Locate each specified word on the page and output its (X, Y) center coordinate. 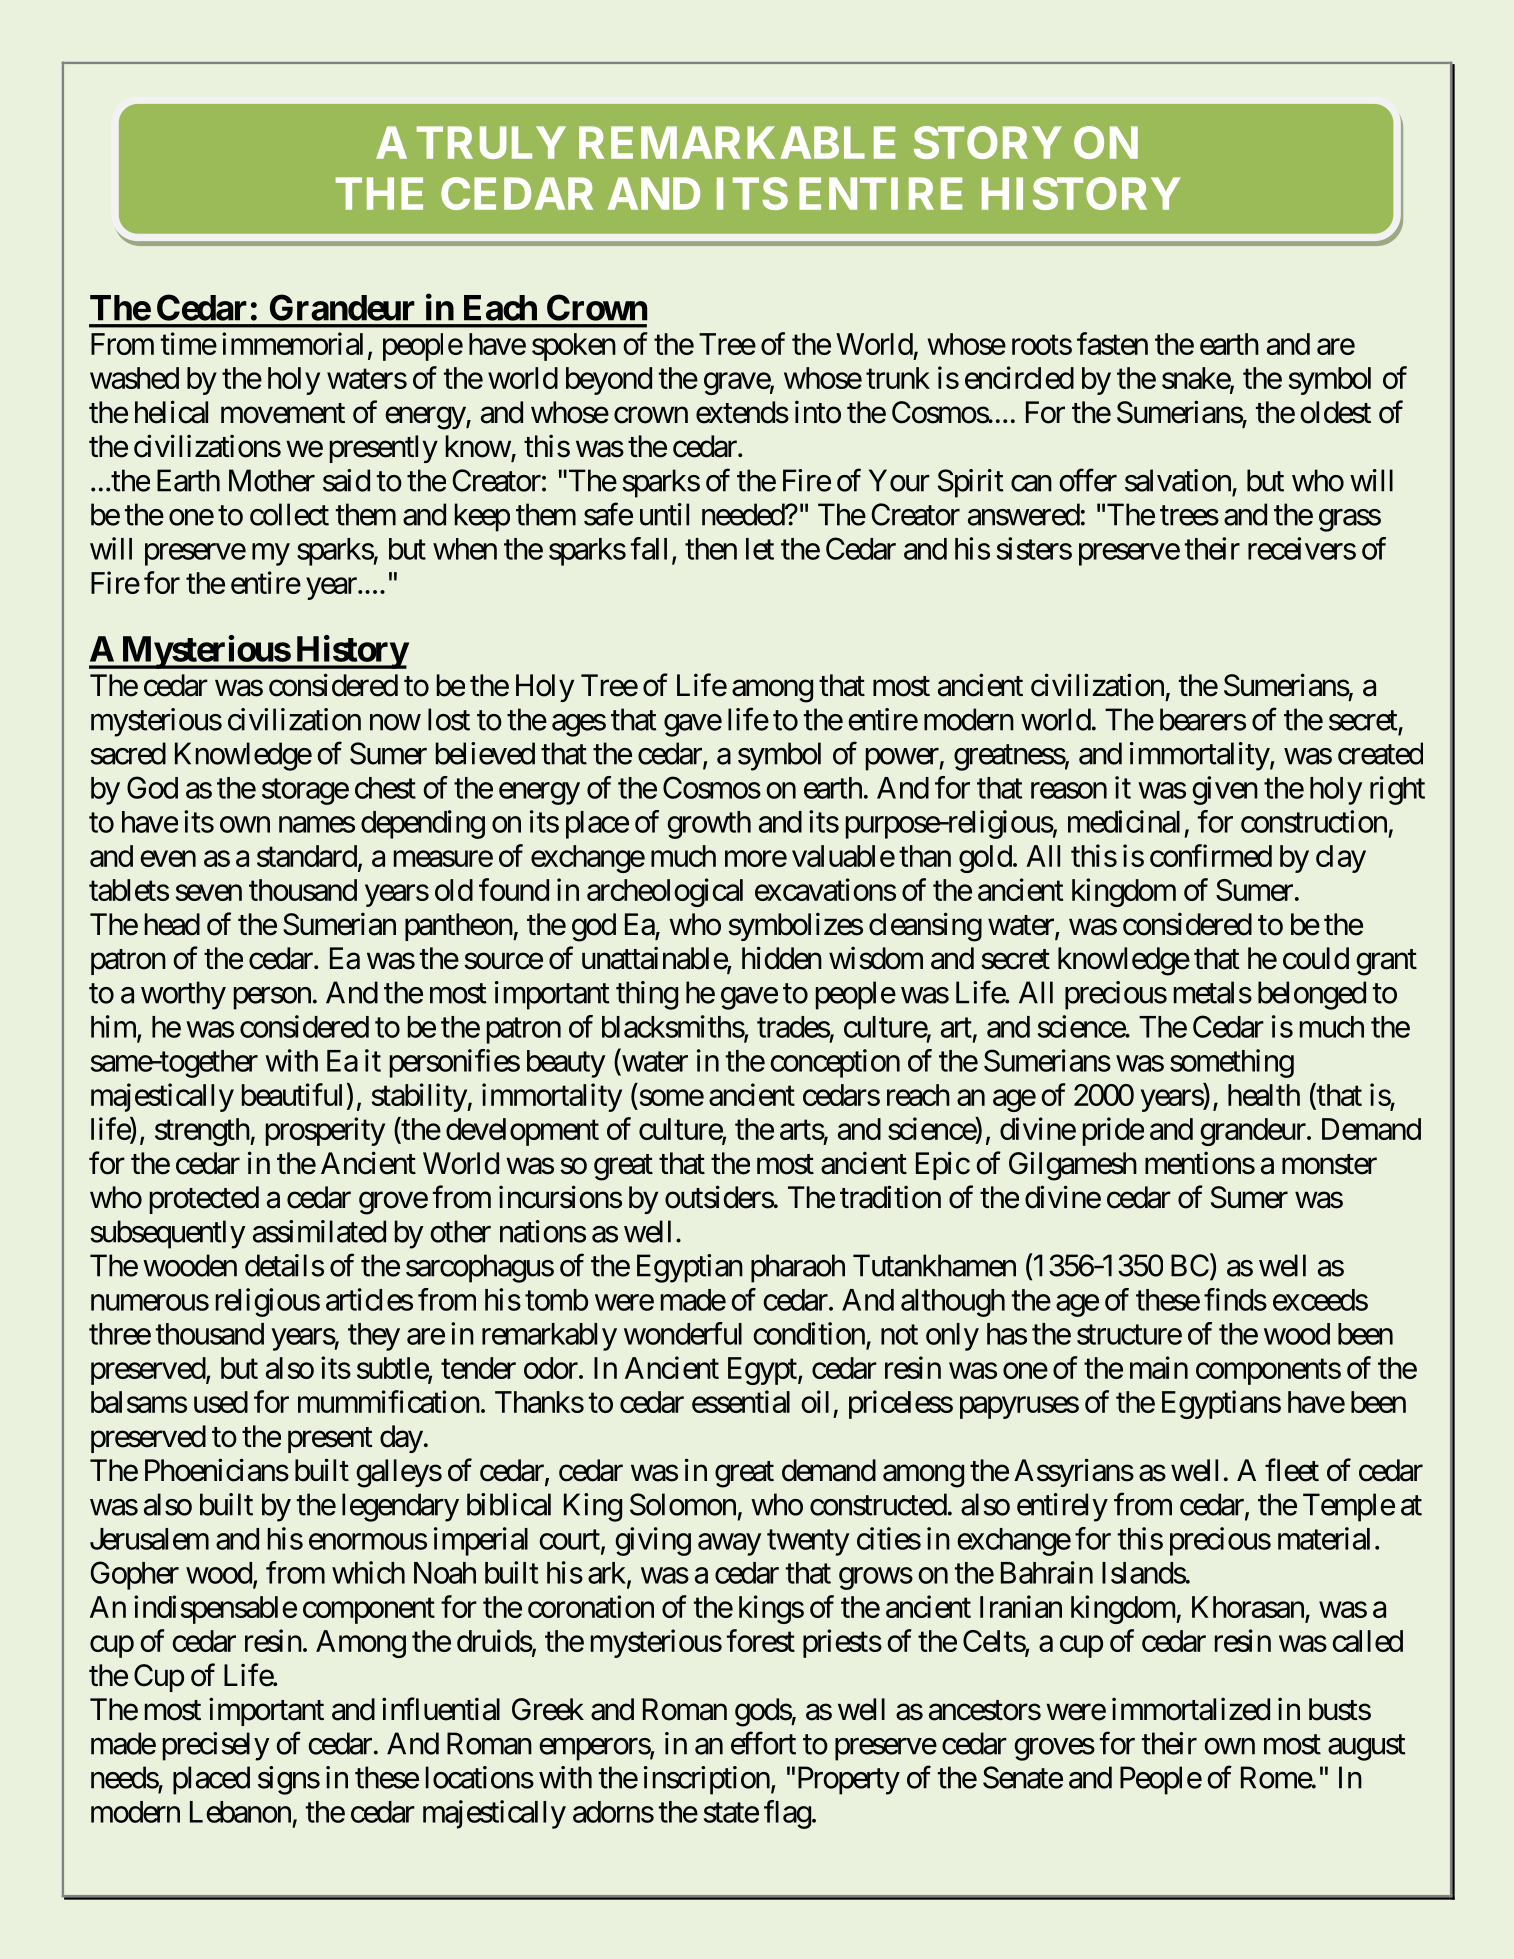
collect (289, 514)
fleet (1292, 1470)
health (1264, 1095)
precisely (216, 1746)
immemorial (292, 343)
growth (709, 825)
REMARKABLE (737, 142)
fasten (1112, 343)
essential (741, 1401)
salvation (1178, 480)
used (221, 1402)
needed (744, 514)
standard (307, 856)
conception (835, 1063)
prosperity (325, 1131)
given (1225, 790)
